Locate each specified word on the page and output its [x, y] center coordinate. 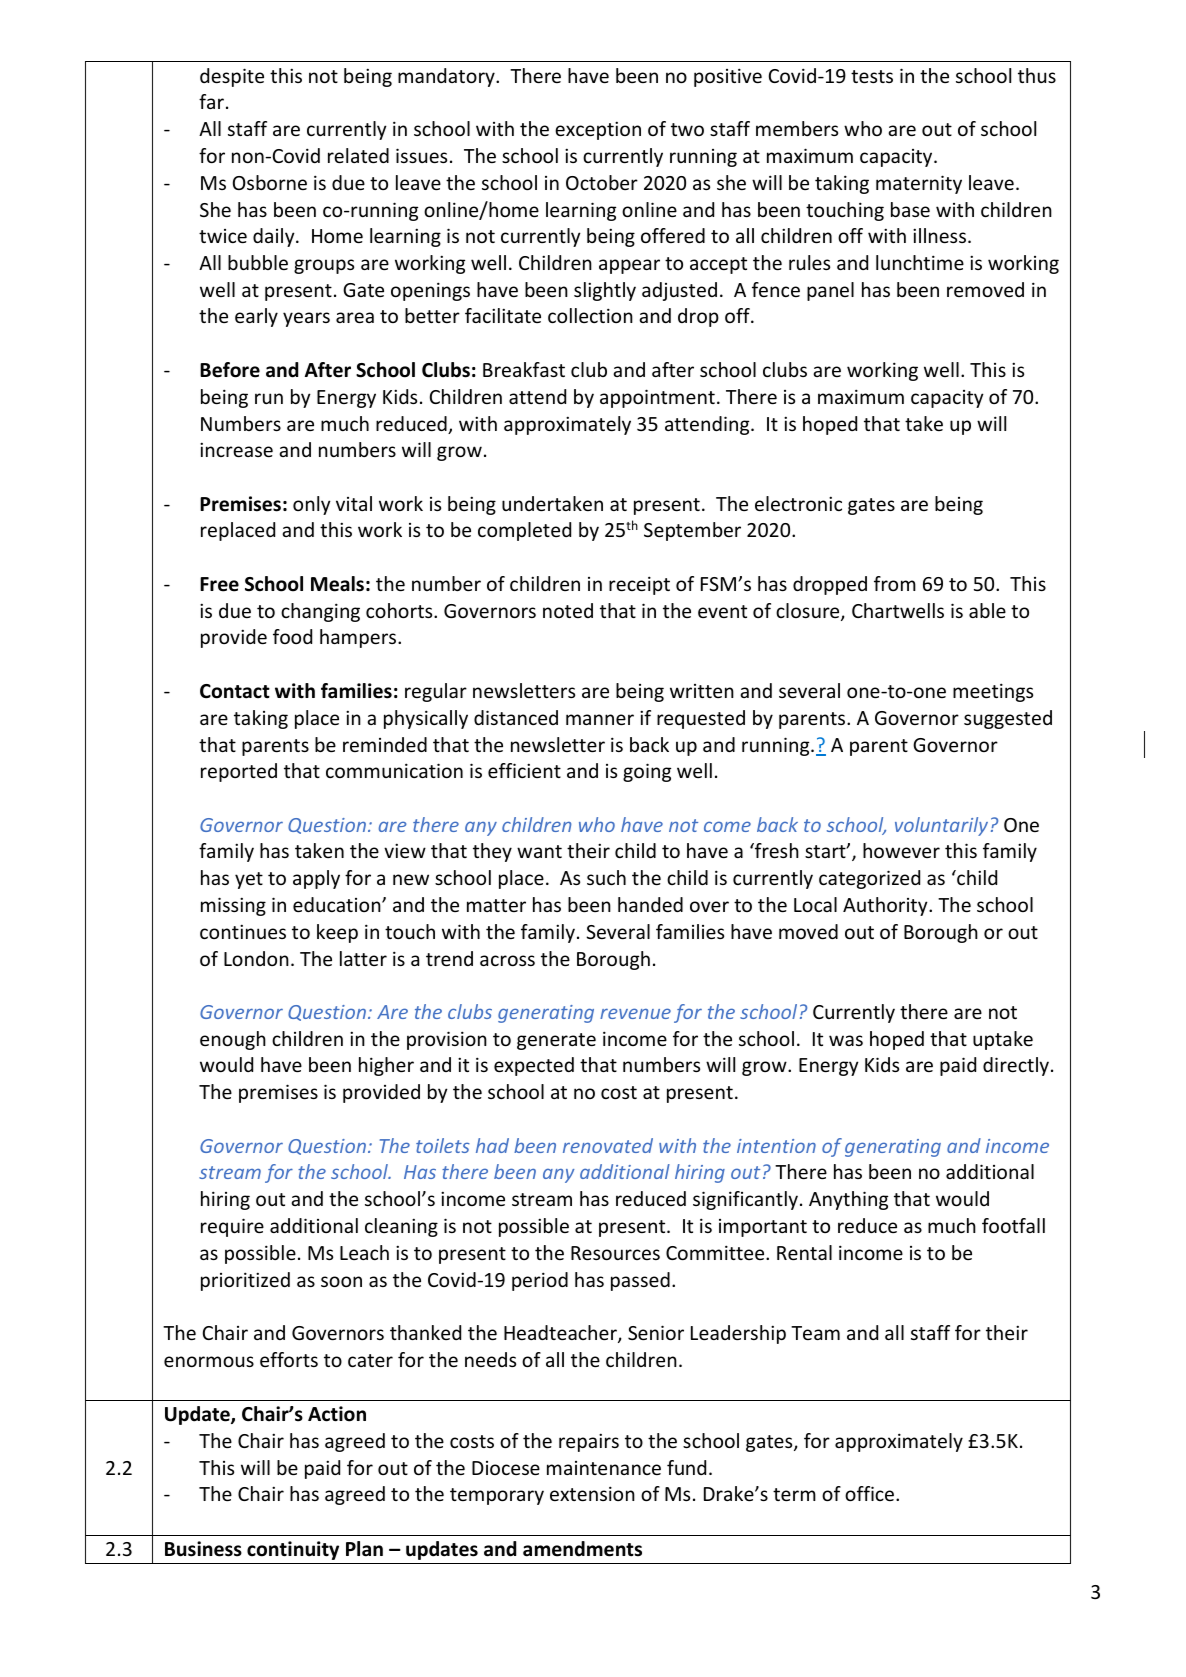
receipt [639, 585]
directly [1016, 1066]
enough [233, 1040]
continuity [293, 1550]
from [895, 583]
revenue [635, 1013]
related [358, 155]
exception [598, 130]
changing [320, 612]
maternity [919, 184]
